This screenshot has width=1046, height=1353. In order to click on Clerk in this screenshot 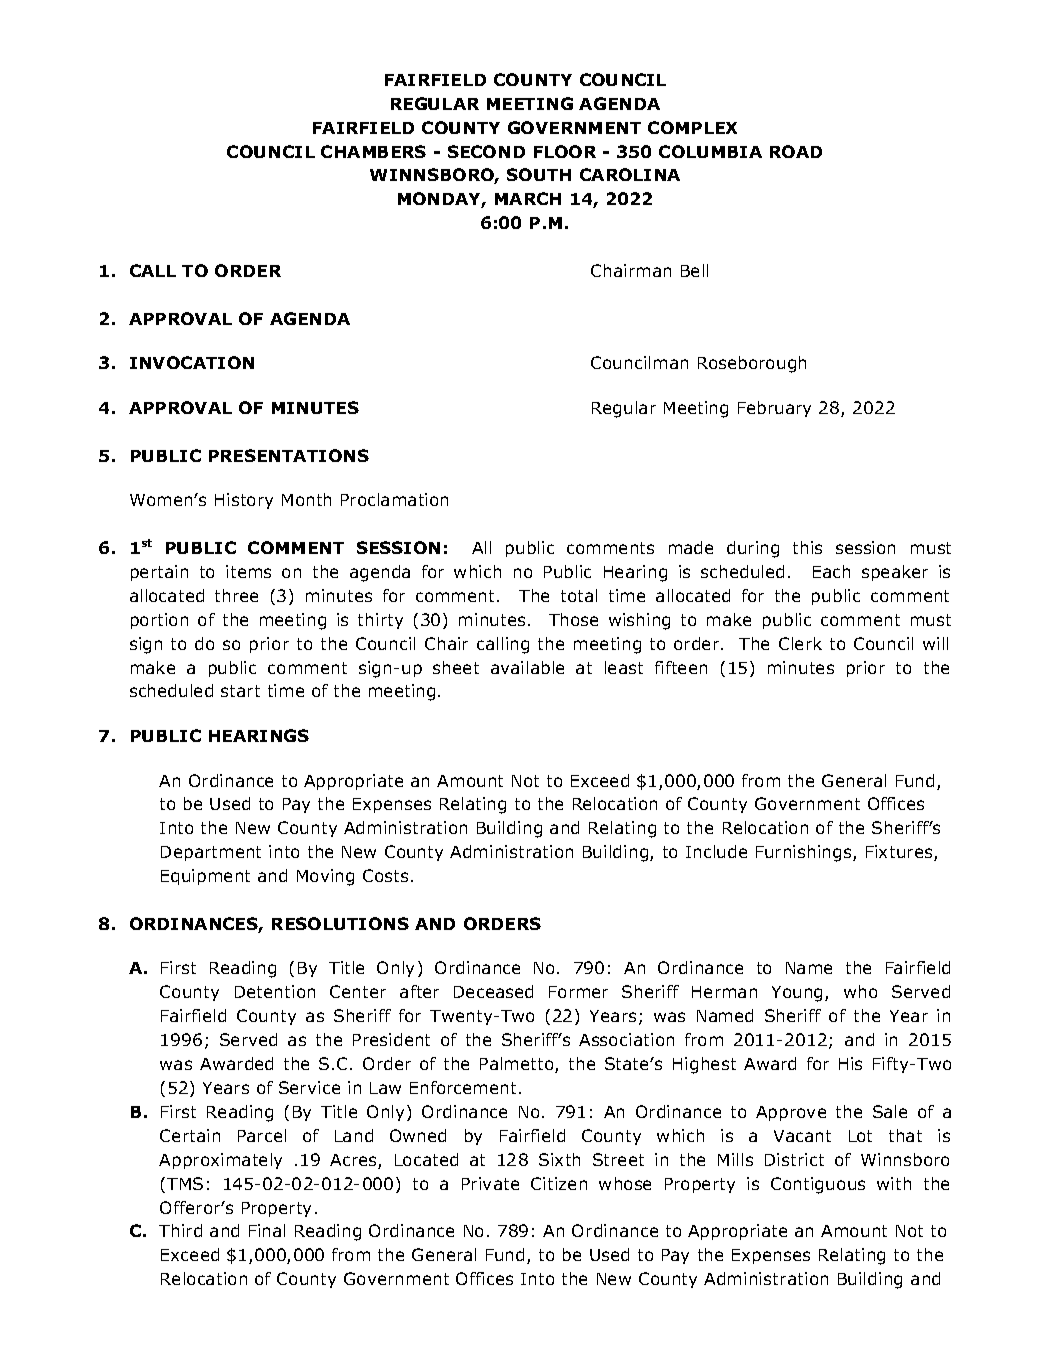, I will do `click(800, 643)`.
